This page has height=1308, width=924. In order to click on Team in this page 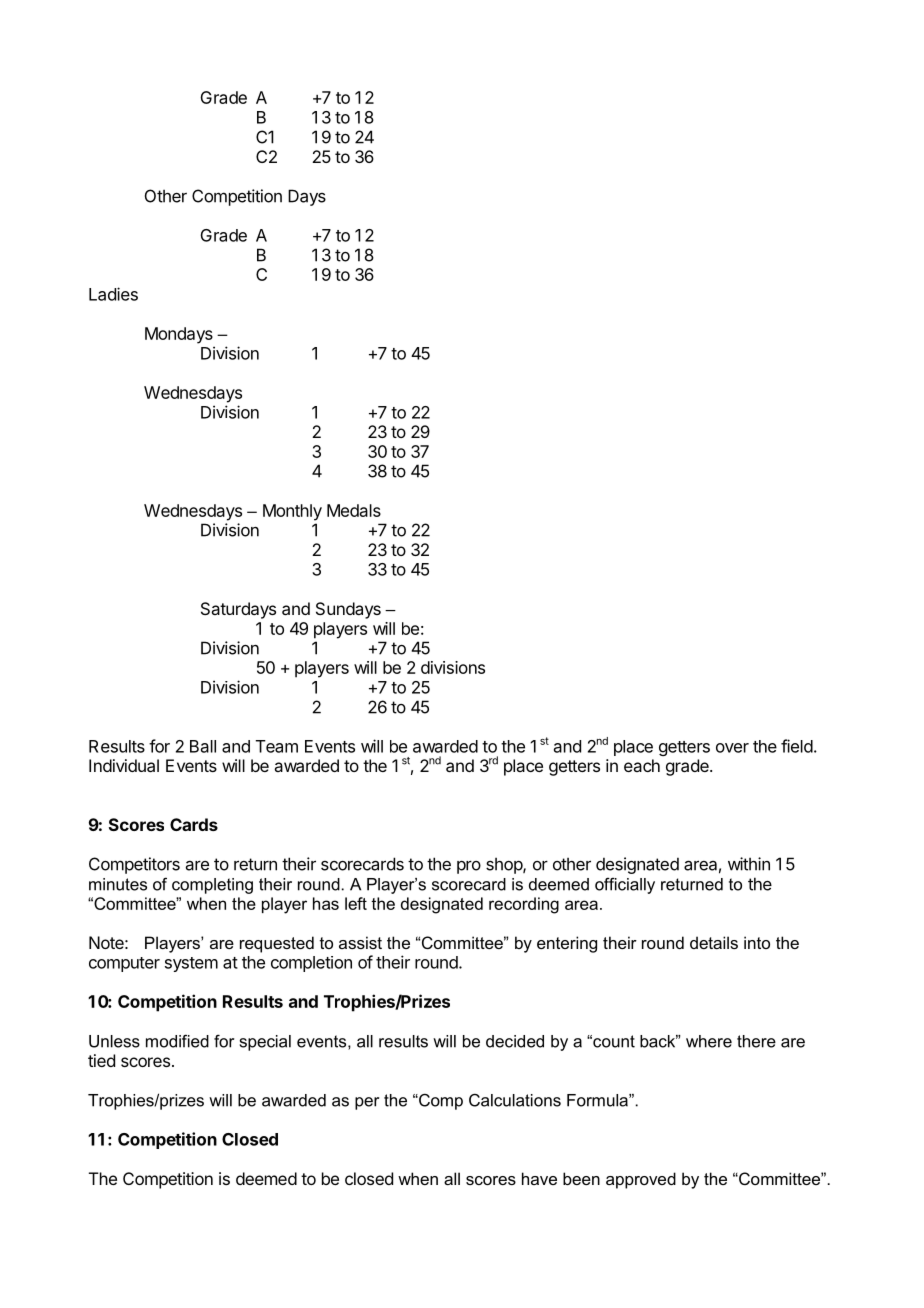, I will do `click(277, 746)`.
